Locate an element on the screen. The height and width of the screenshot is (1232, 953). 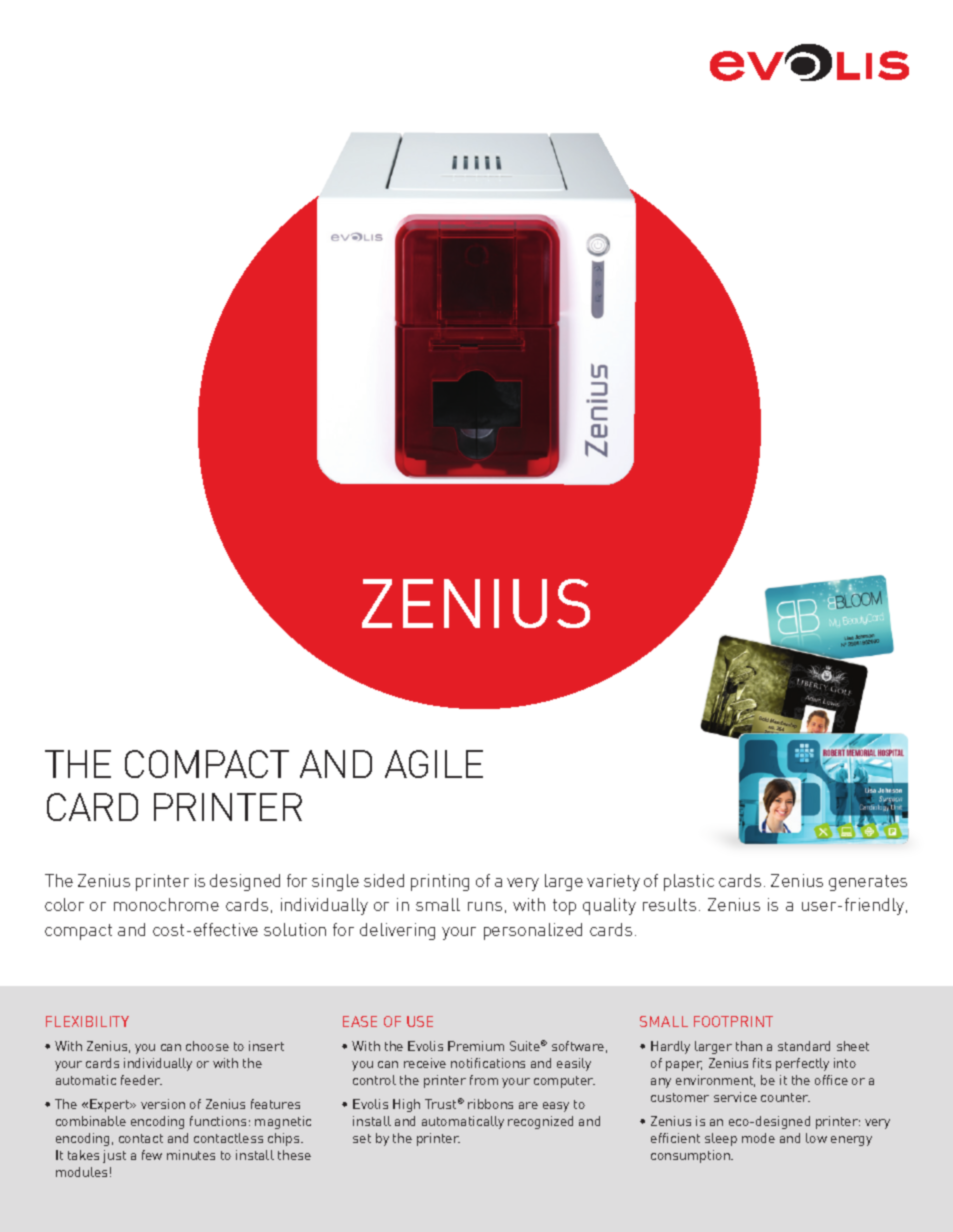
personalized is located at coordinates (533, 931).
